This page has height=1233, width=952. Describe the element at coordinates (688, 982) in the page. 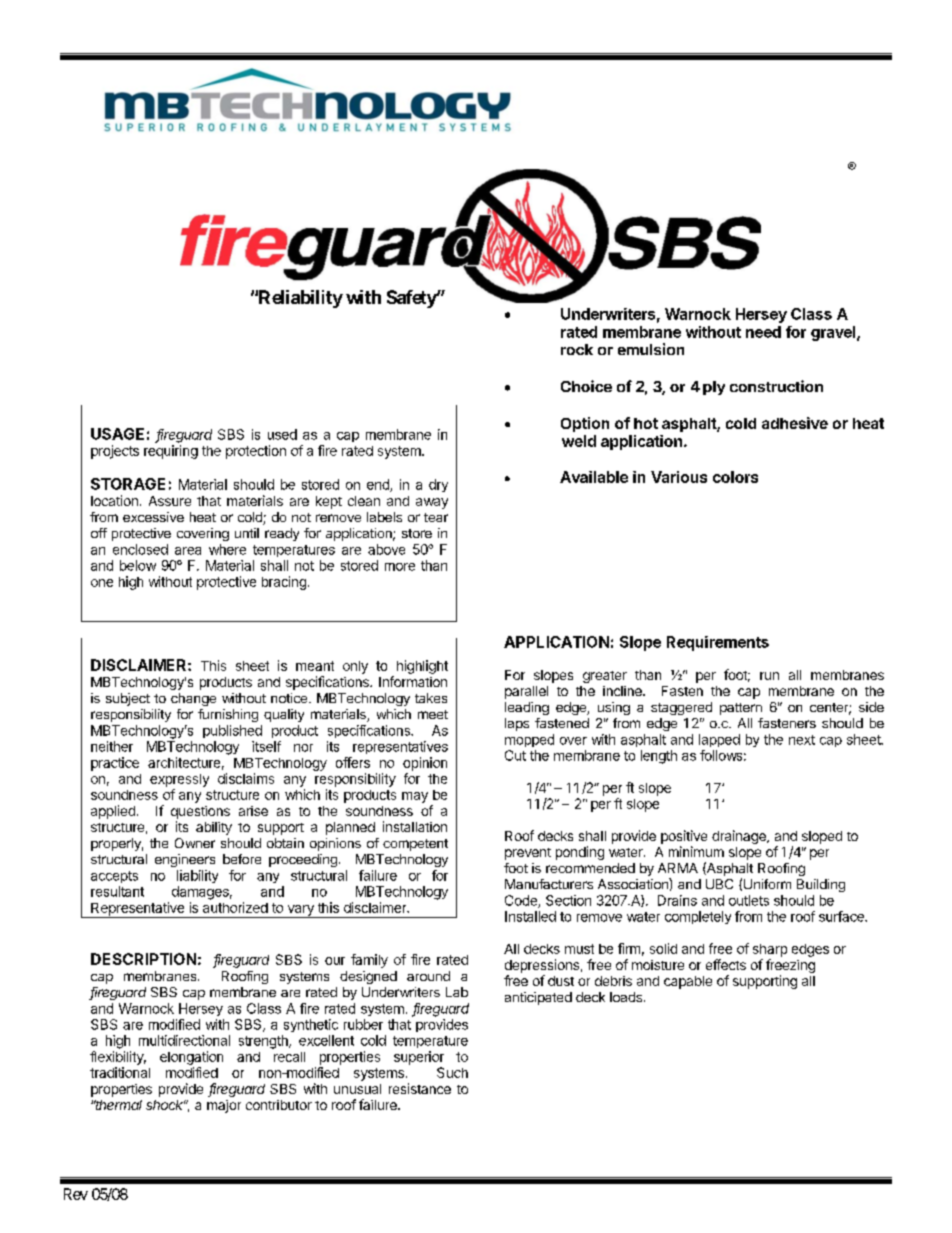

I see `capable` at that location.
